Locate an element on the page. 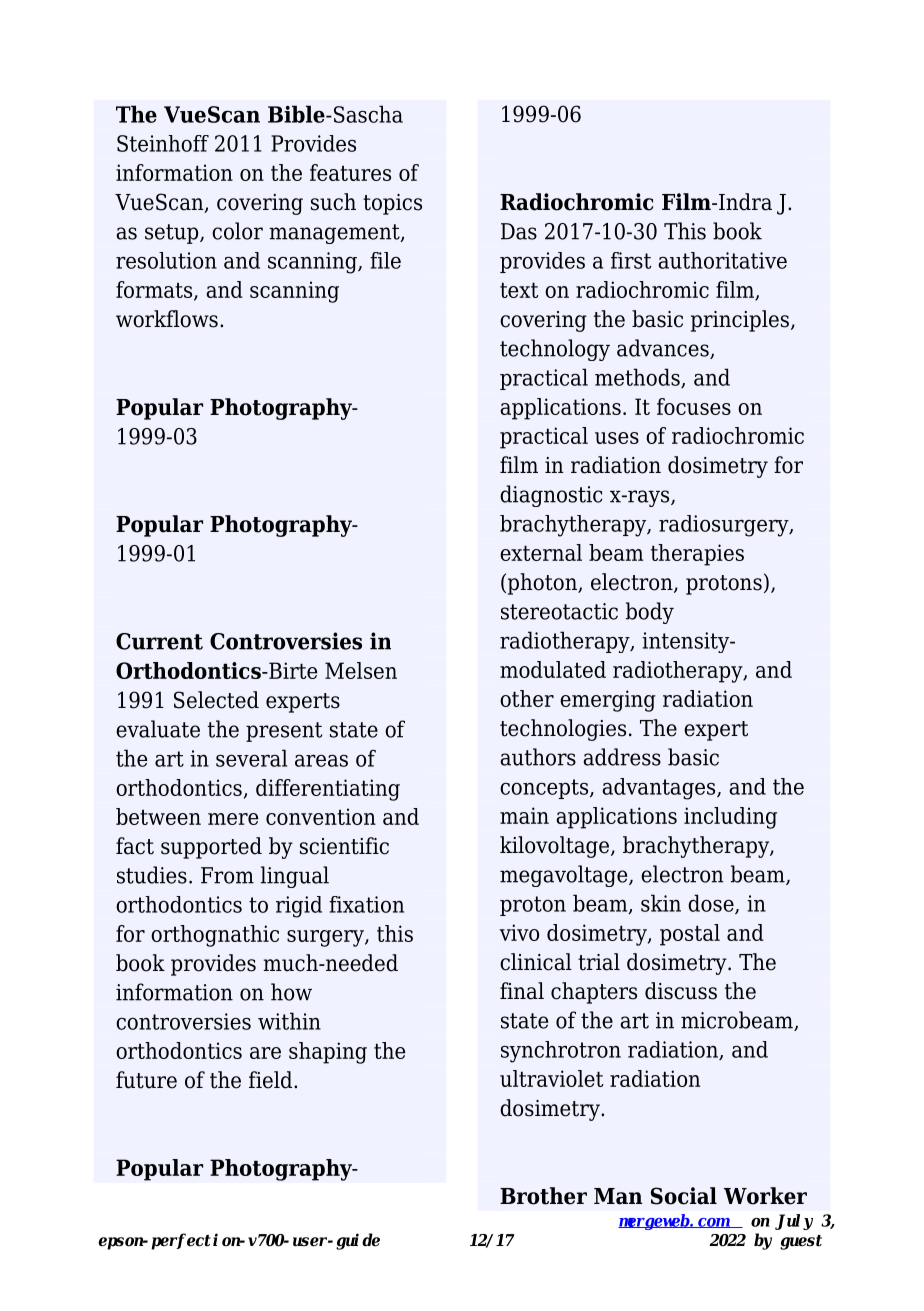 This image has width=924, height=1311. authoritative is located at coordinates (722, 260).
